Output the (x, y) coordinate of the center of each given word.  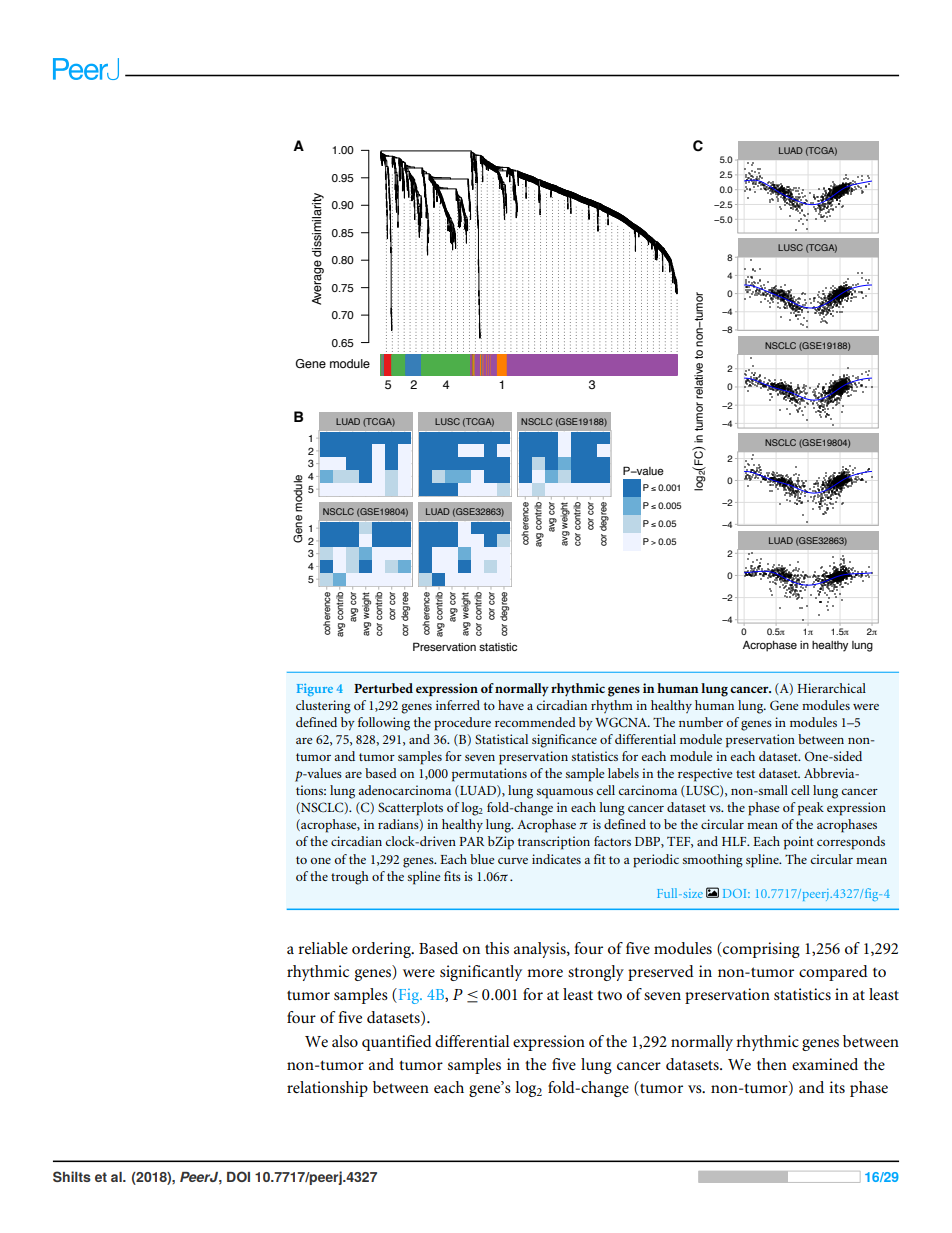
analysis (541, 950)
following (384, 724)
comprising (760, 950)
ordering (382, 950)
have (511, 705)
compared (833, 973)
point (799, 843)
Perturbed (383, 688)
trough (350, 878)
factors (612, 841)
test (745, 774)
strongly (596, 973)
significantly (481, 973)
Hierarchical (831, 688)
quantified (397, 1043)
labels (623, 773)
